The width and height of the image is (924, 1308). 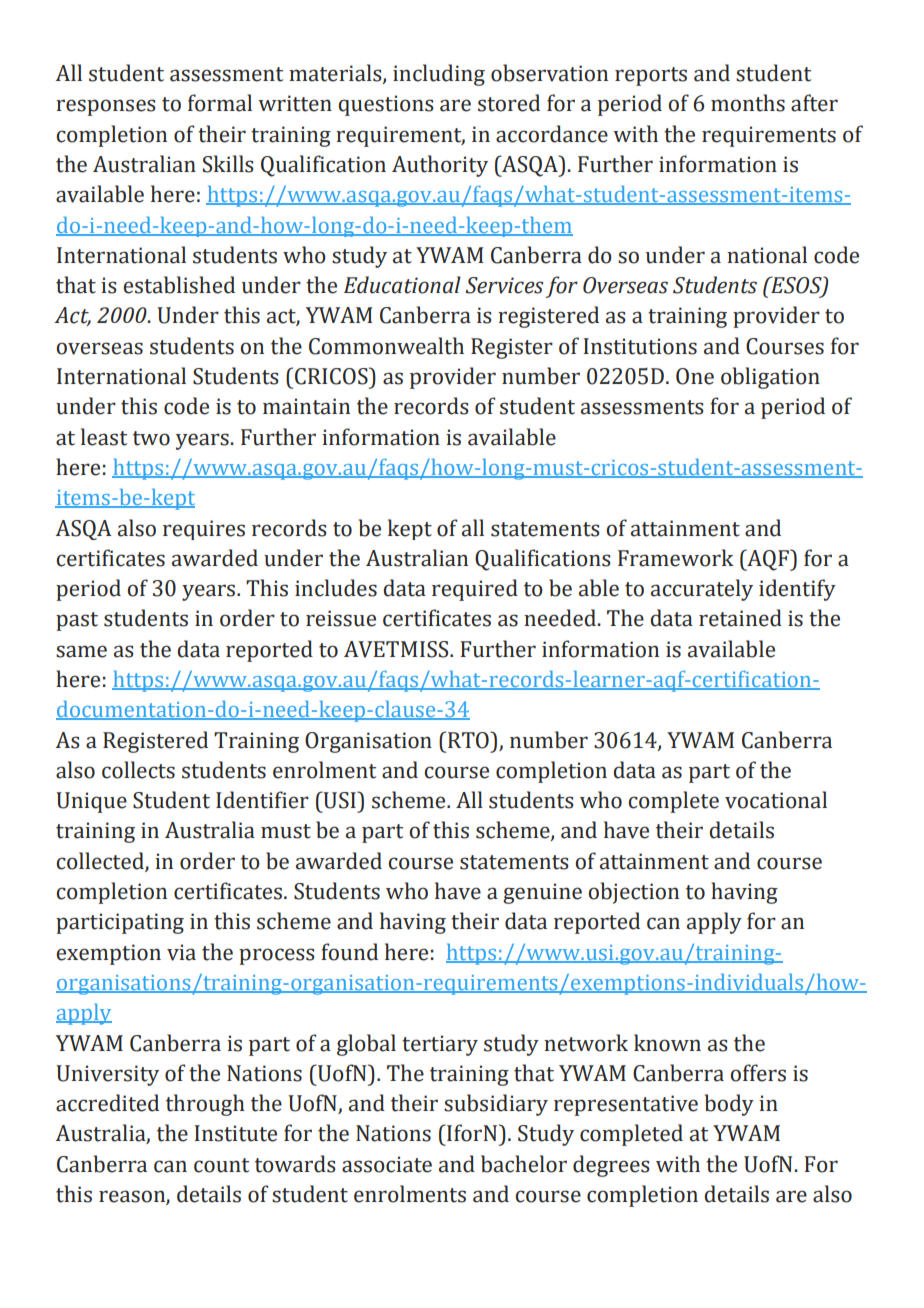 I want to click on including, so click(x=439, y=75).
